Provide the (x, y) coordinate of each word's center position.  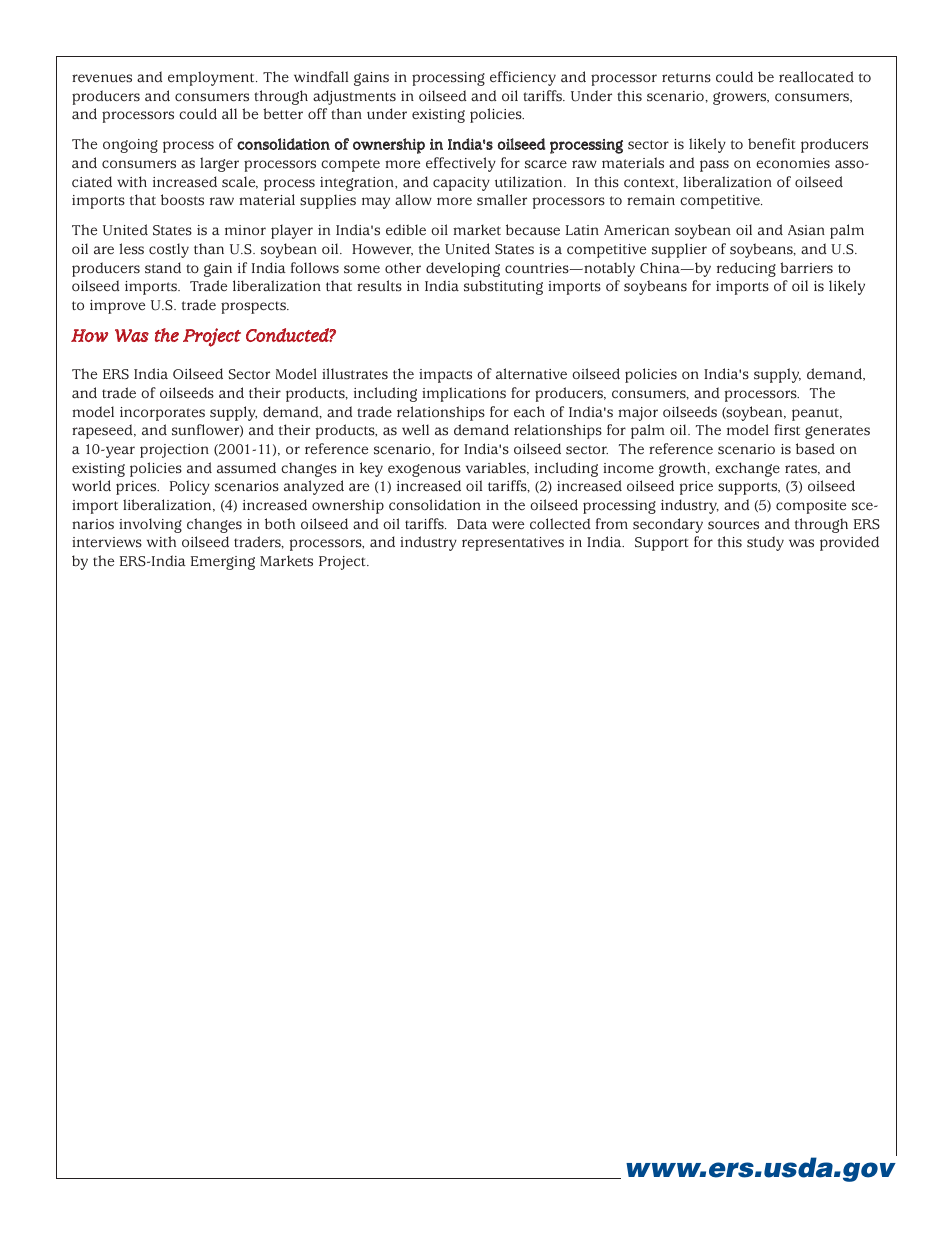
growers (741, 98)
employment (212, 78)
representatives (513, 544)
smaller (502, 200)
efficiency (523, 78)
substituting (503, 287)
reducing (746, 269)
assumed (246, 468)
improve (117, 307)
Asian (806, 230)
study (765, 543)
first (787, 430)
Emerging (223, 563)
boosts (182, 200)
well (415, 430)
